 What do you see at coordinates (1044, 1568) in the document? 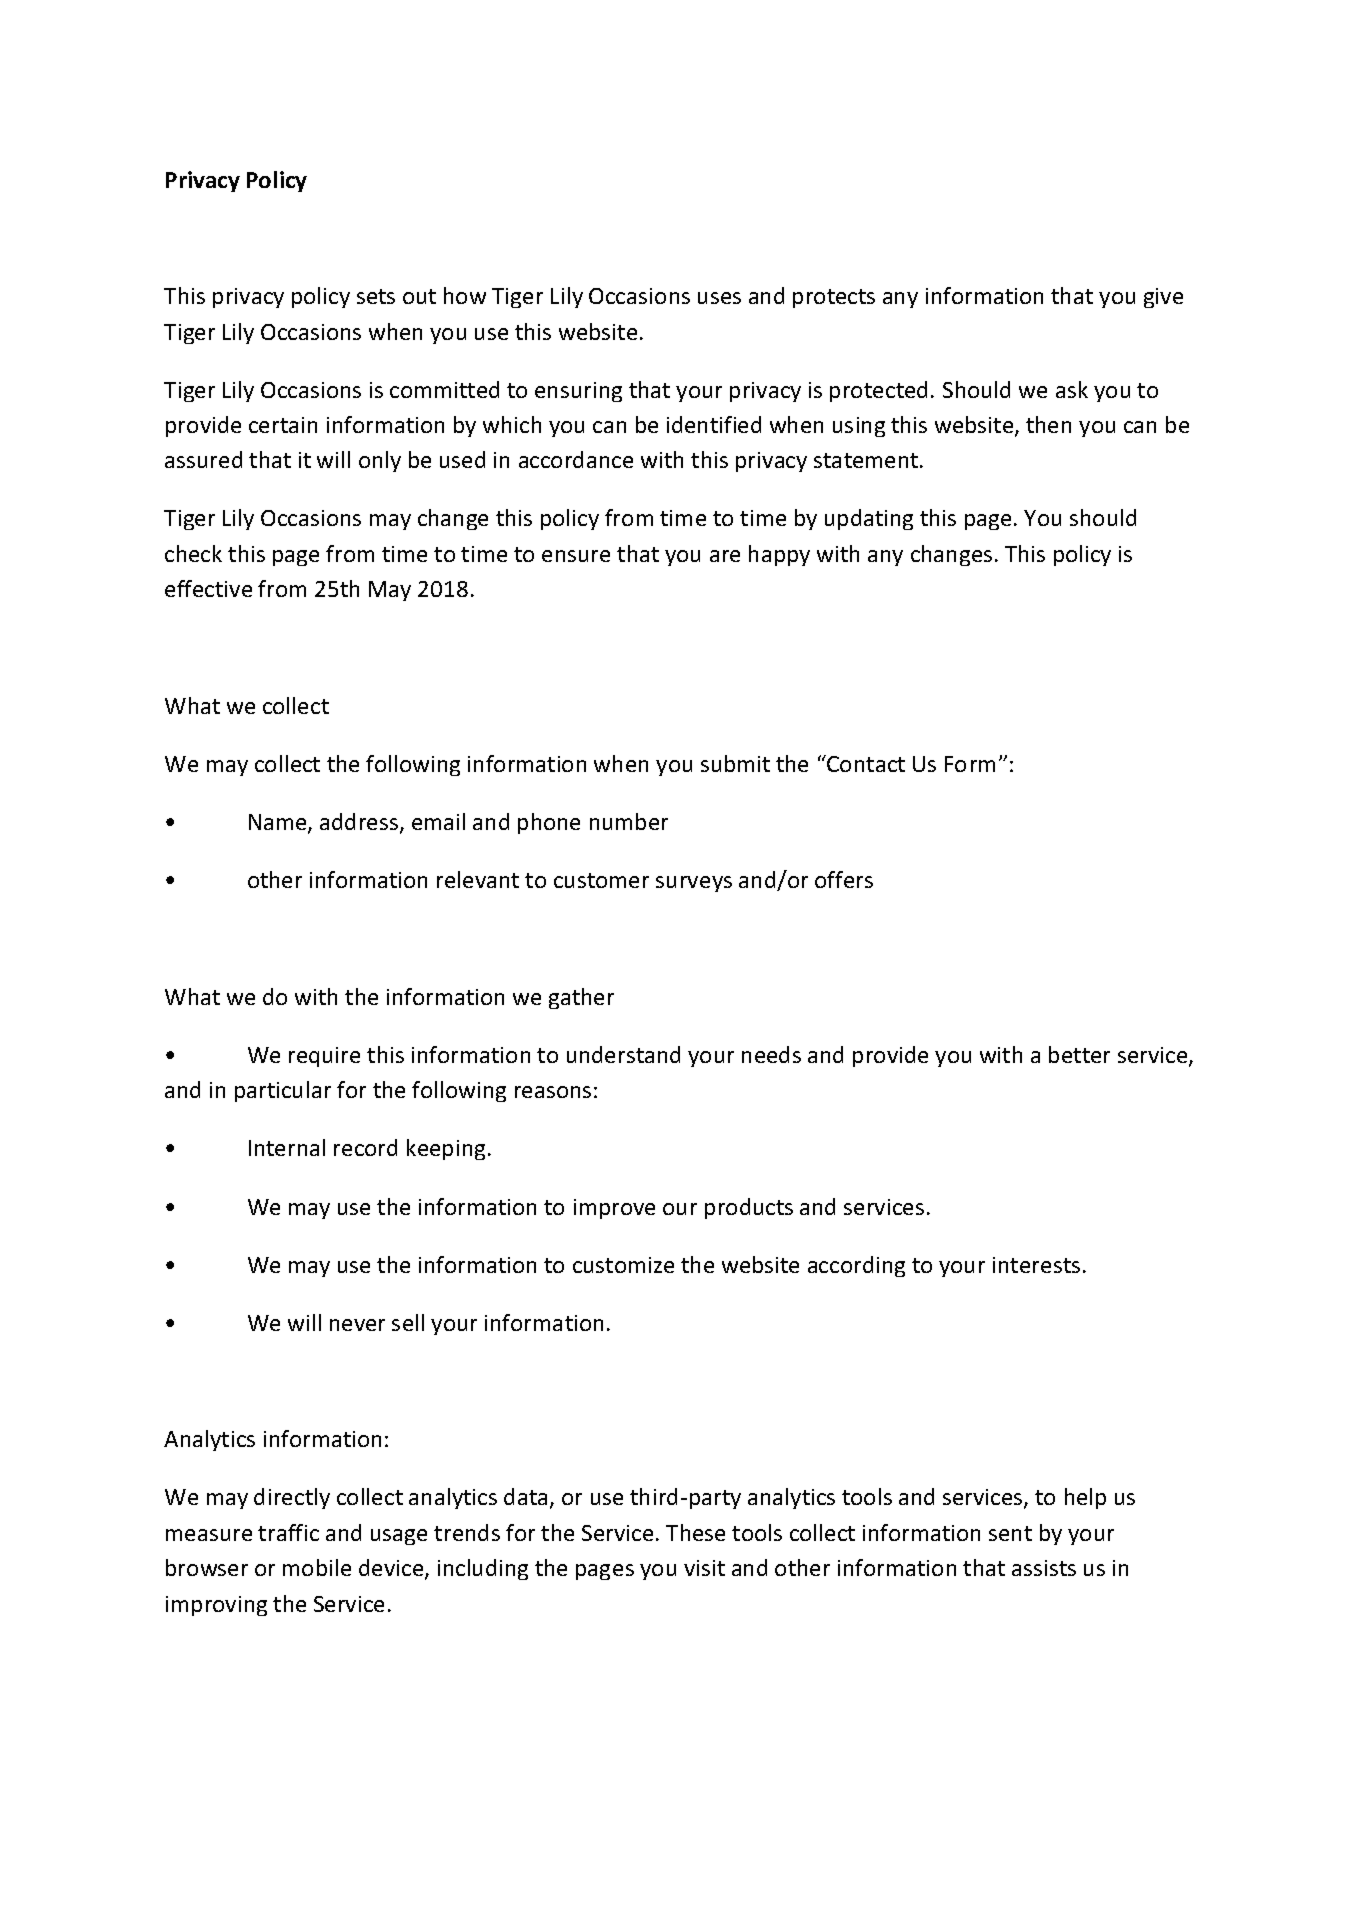
I see `assists` at bounding box center [1044, 1568].
